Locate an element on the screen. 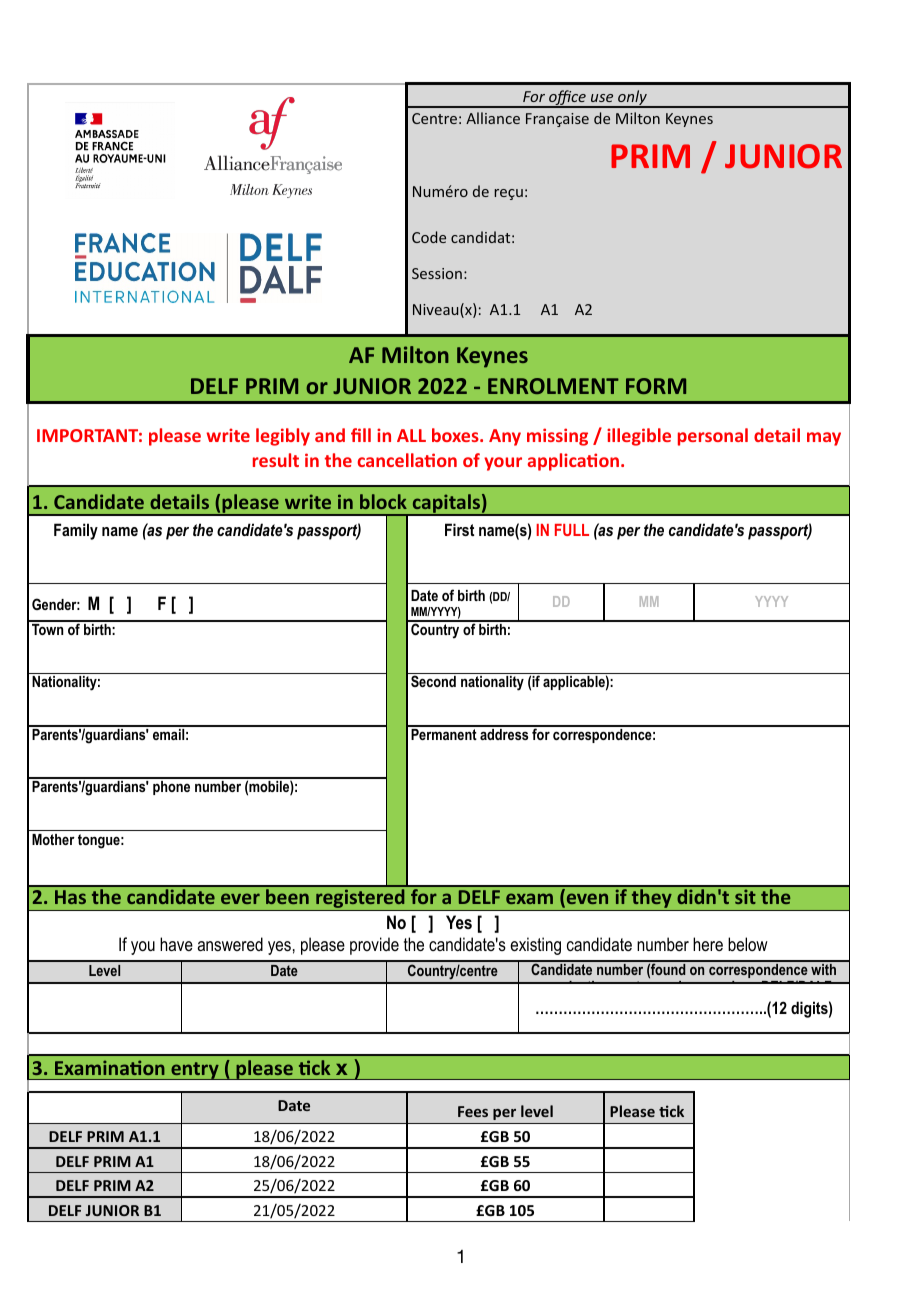 This screenshot has width=924, height=1308. FULL is located at coordinates (572, 530).
